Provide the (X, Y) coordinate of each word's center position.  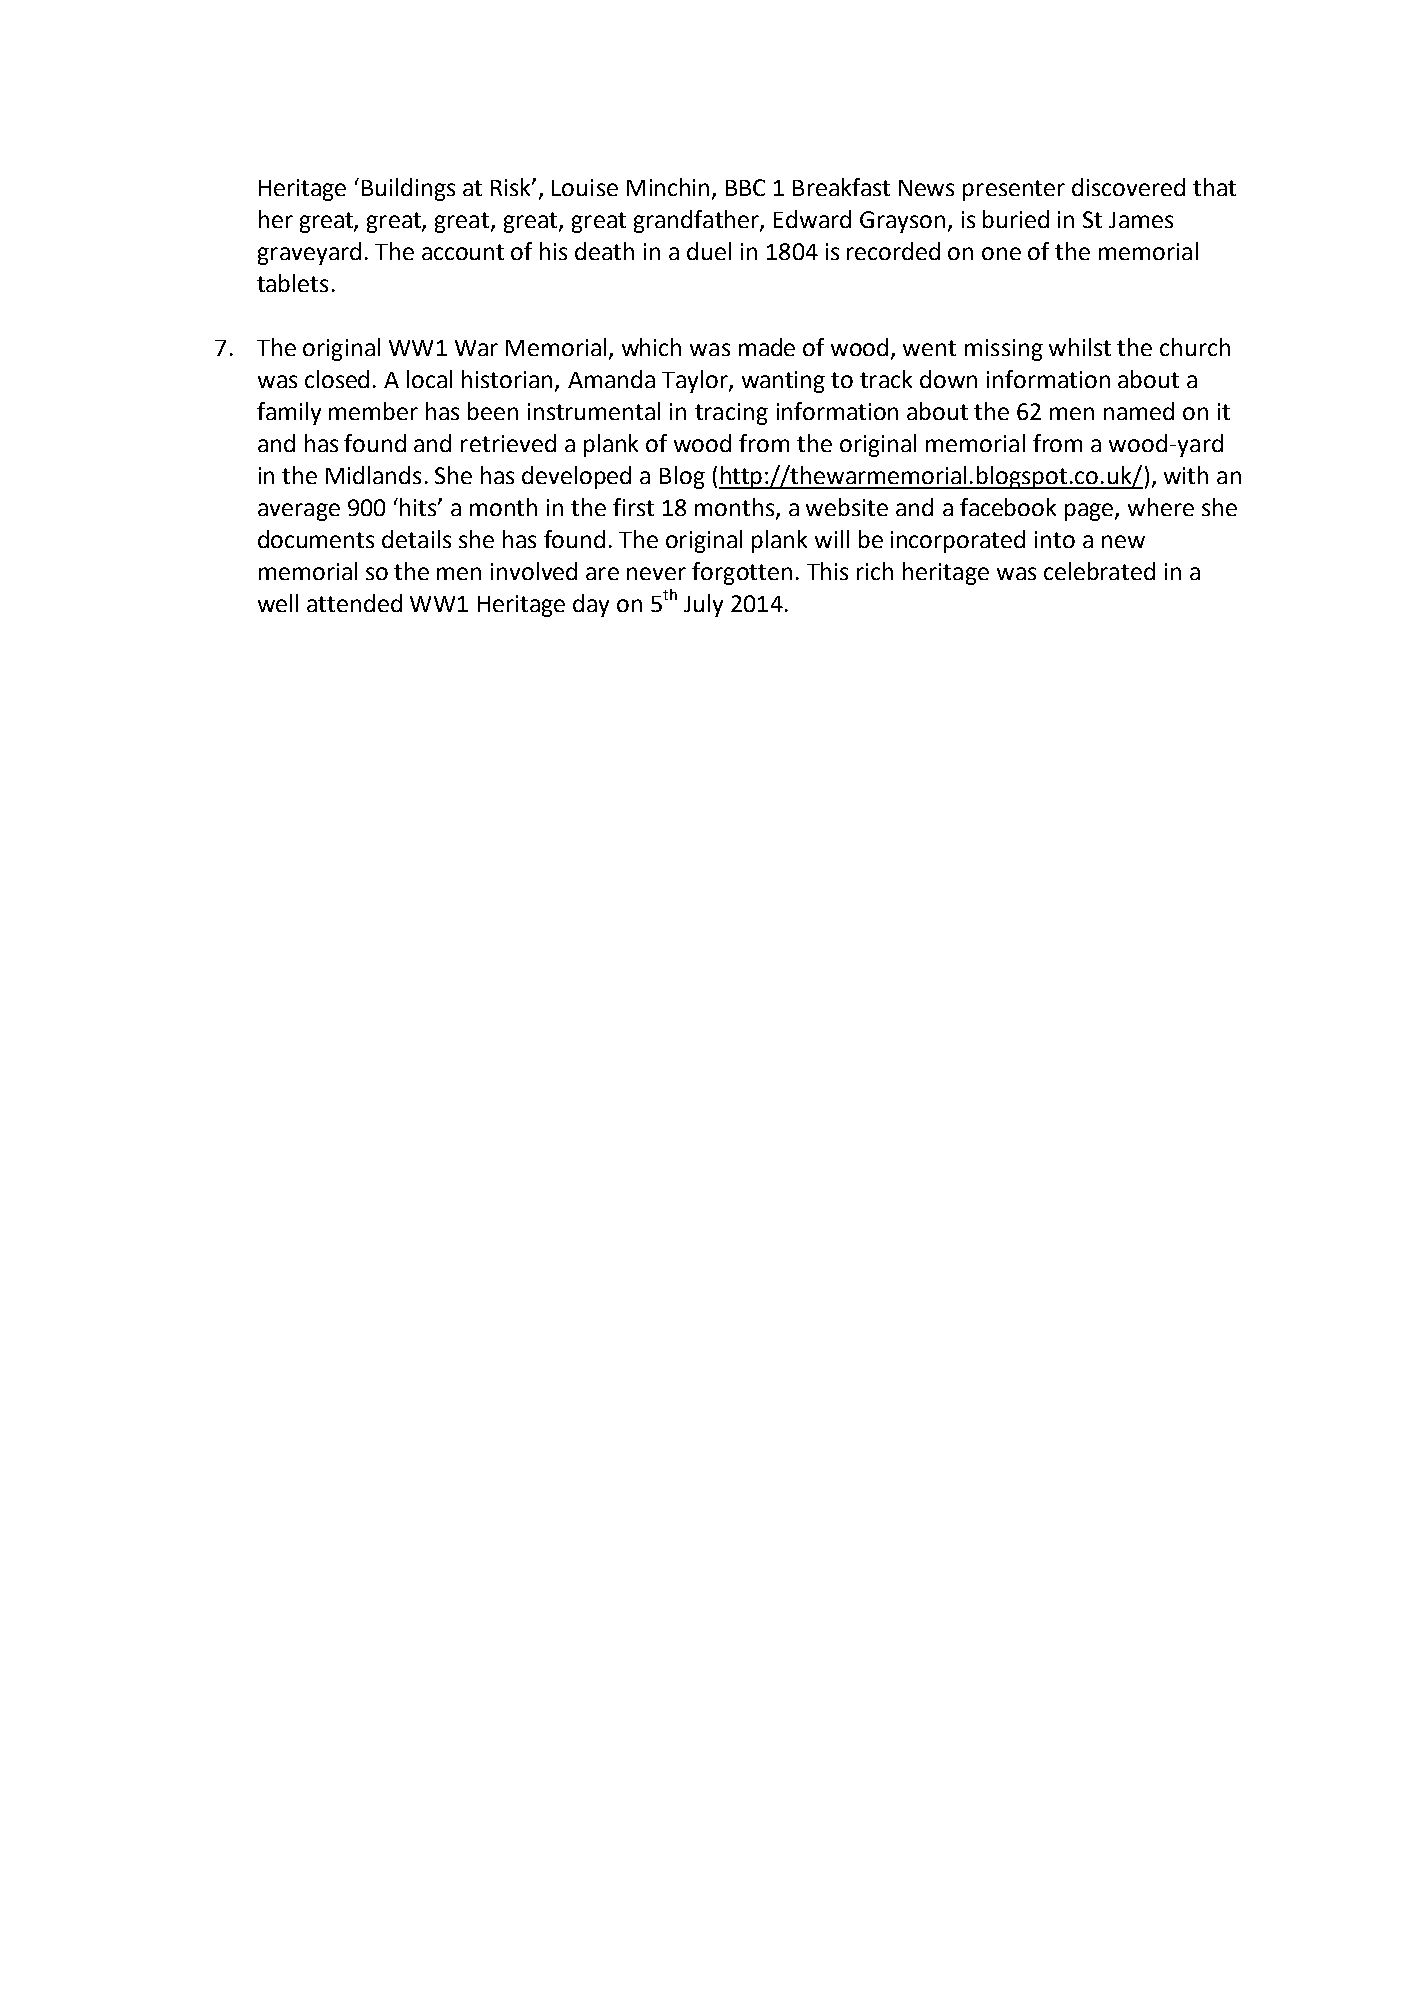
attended (354, 603)
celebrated (1099, 571)
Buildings (408, 189)
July (703, 605)
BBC (745, 187)
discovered (1128, 187)
